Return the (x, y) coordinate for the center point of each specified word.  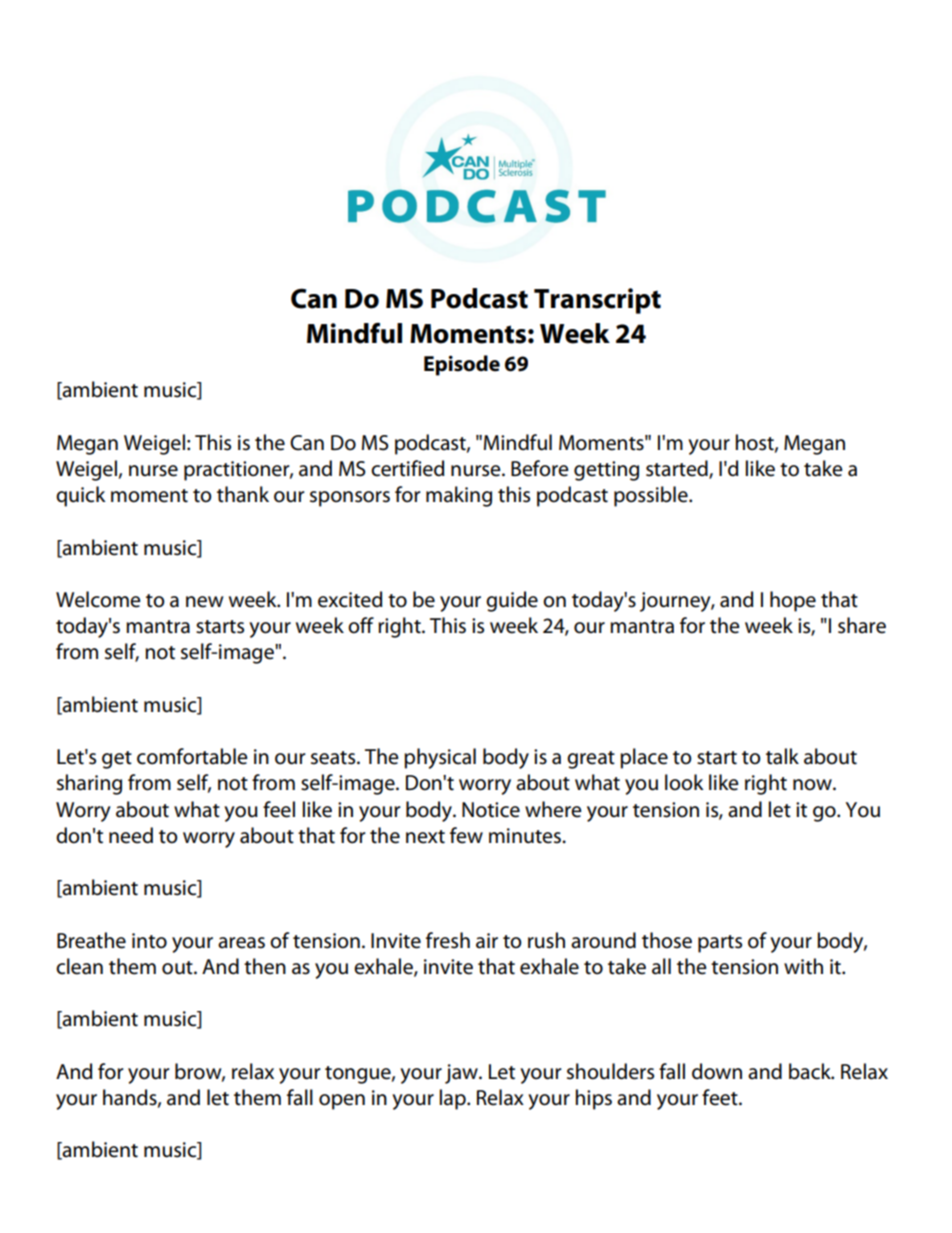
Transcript (597, 301)
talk (782, 756)
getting (606, 471)
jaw (462, 1074)
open (342, 1102)
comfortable (192, 756)
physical (440, 758)
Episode (462, 365)
